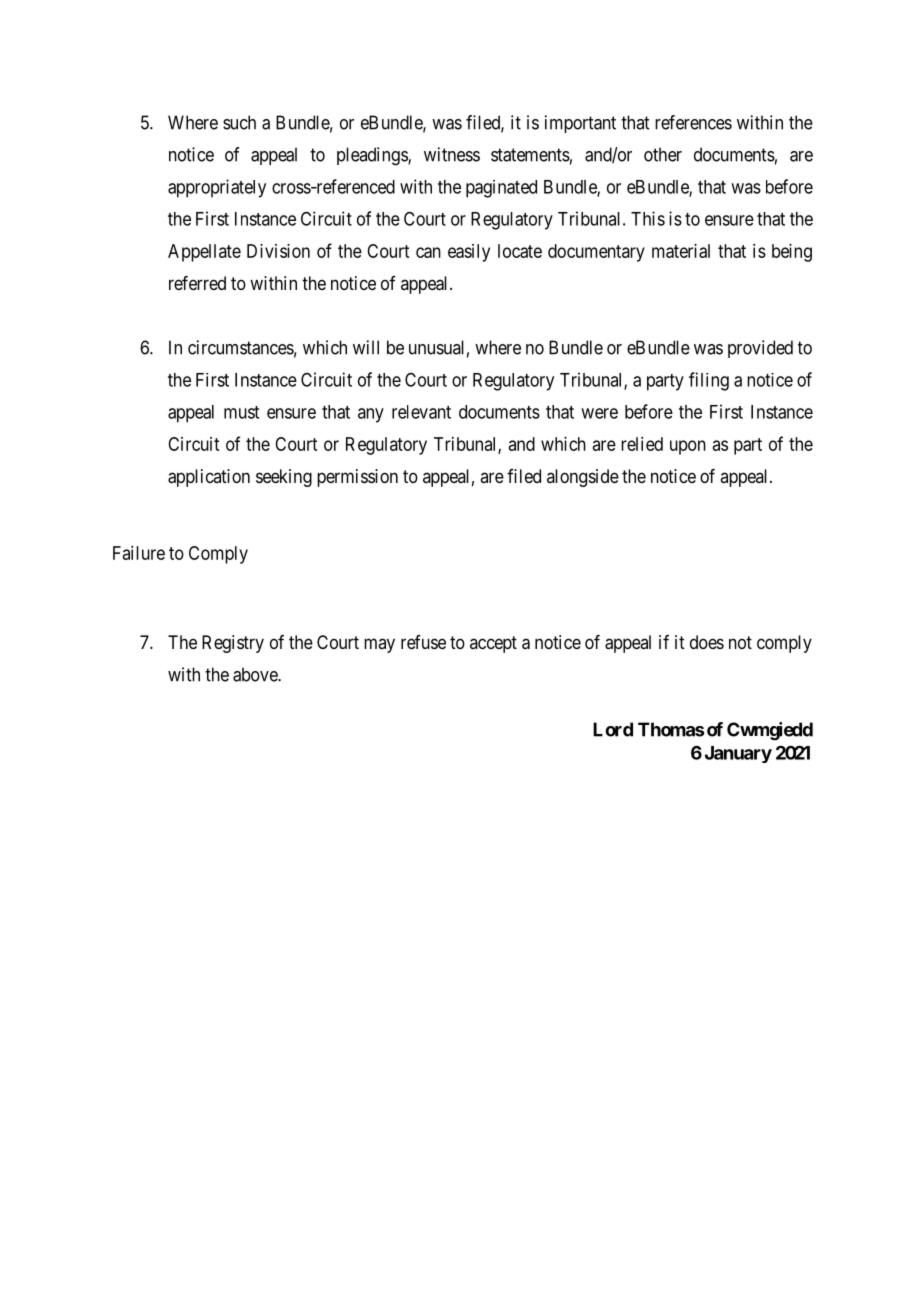  What do you see at coordinates (760, 349) in the image?
I see `provided` at bounding box center [760, 349].
